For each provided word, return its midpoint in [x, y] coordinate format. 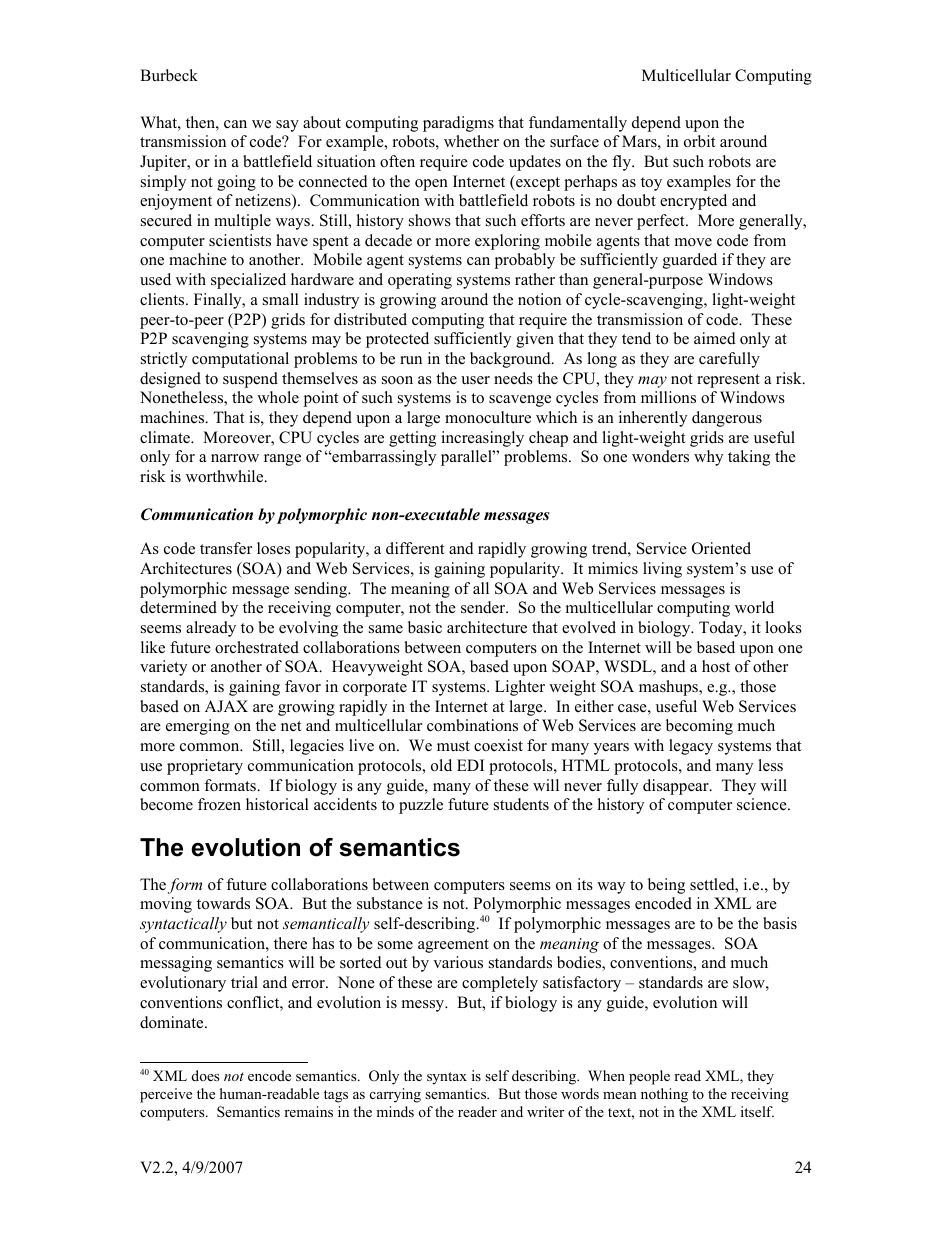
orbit [699, 141]
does [205, 1075]
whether [471, 141]
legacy [691, 747]
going [236, 183]
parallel [467, 458]
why [708, 458]
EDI [470, 765]
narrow [235, 458]
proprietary [205, 767]
